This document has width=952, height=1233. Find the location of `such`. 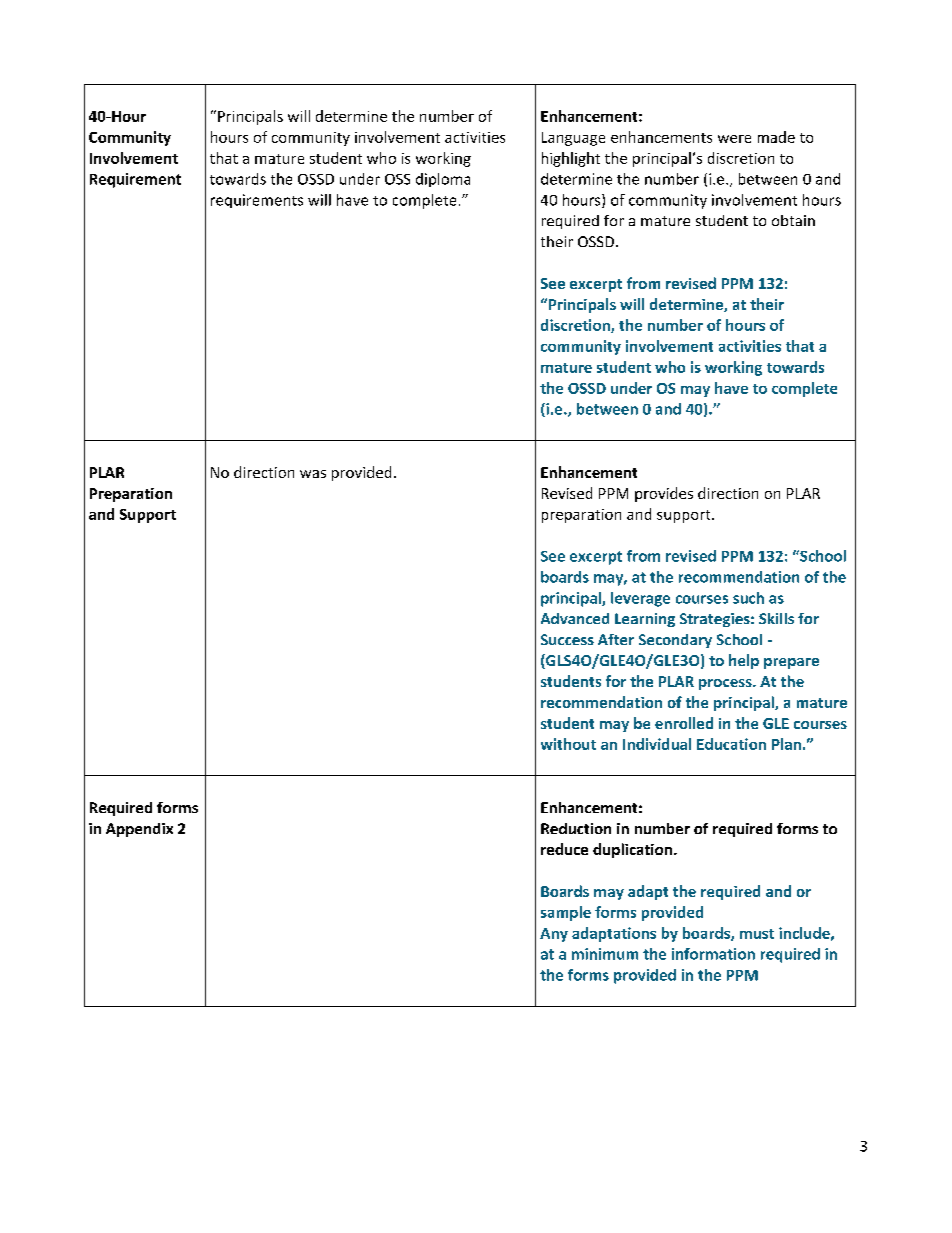

such is located at coordinates (748, 598).
